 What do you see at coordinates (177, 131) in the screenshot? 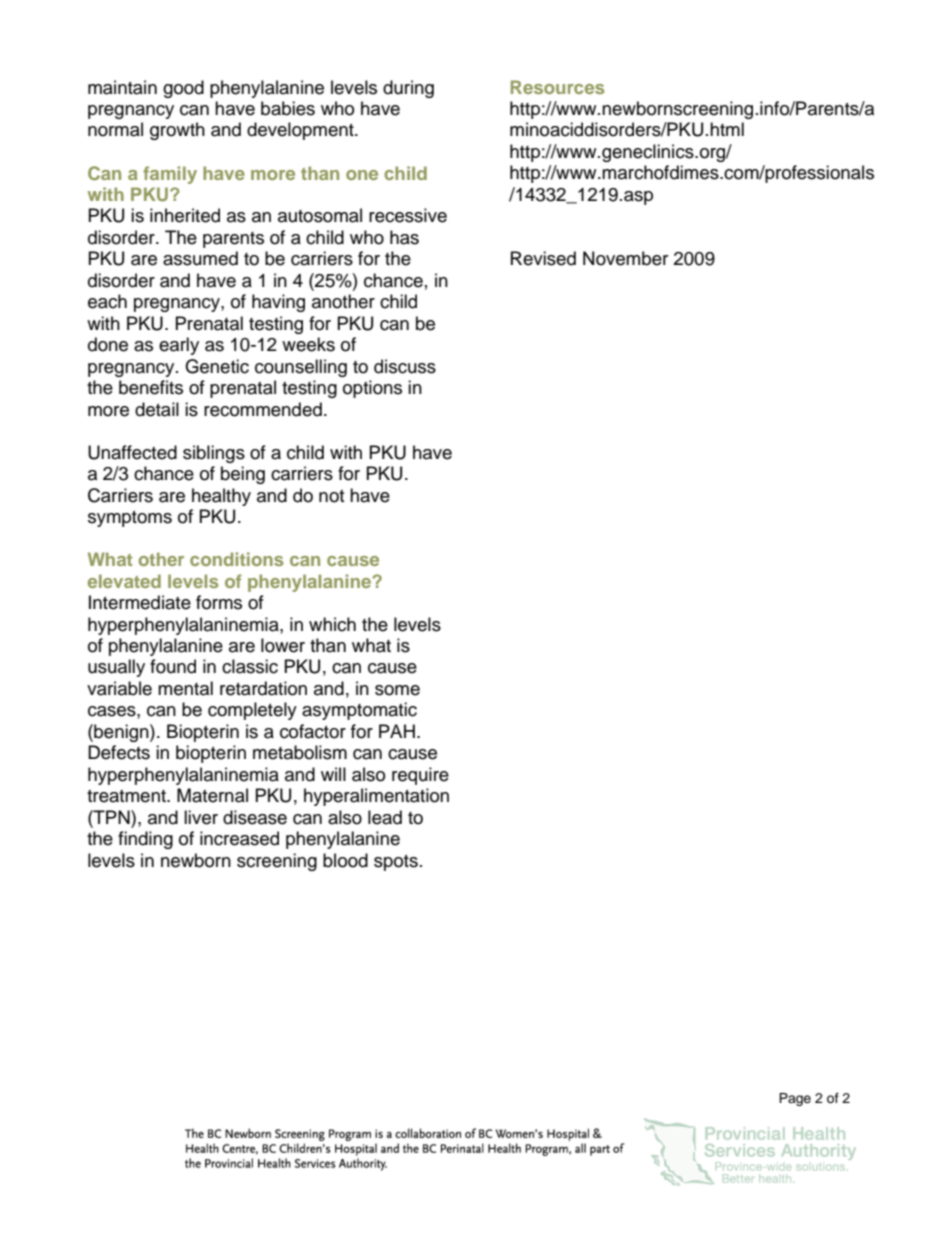
I see `growth` at bounding box center [177, 131].
